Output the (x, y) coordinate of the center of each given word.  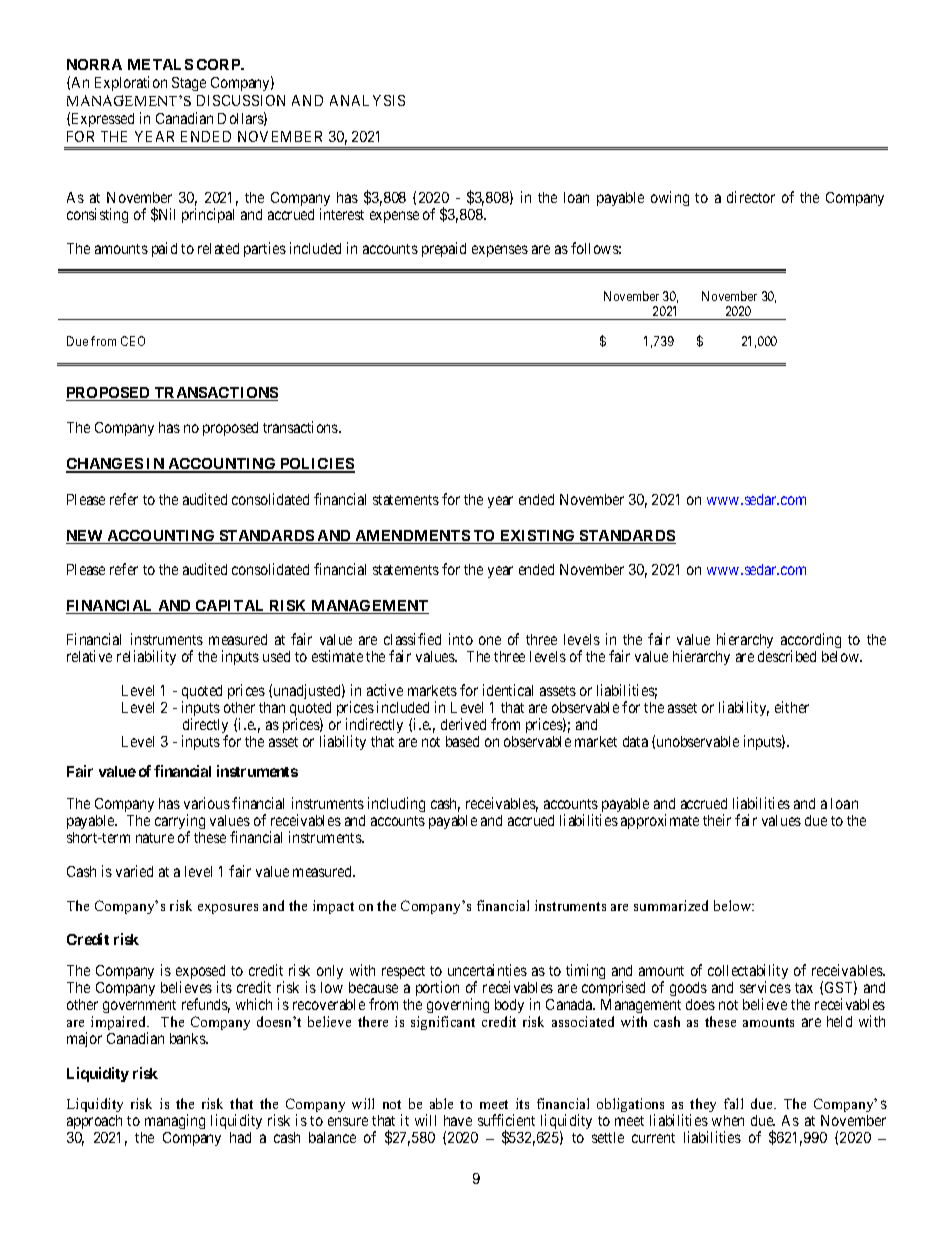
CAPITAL (231, 607)
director (751, 197)
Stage (189, 84)
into (461, 639)
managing (175, 1121)
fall (733, 1103)
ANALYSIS (367, 100)
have (458, 1120)
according (811, 642)
